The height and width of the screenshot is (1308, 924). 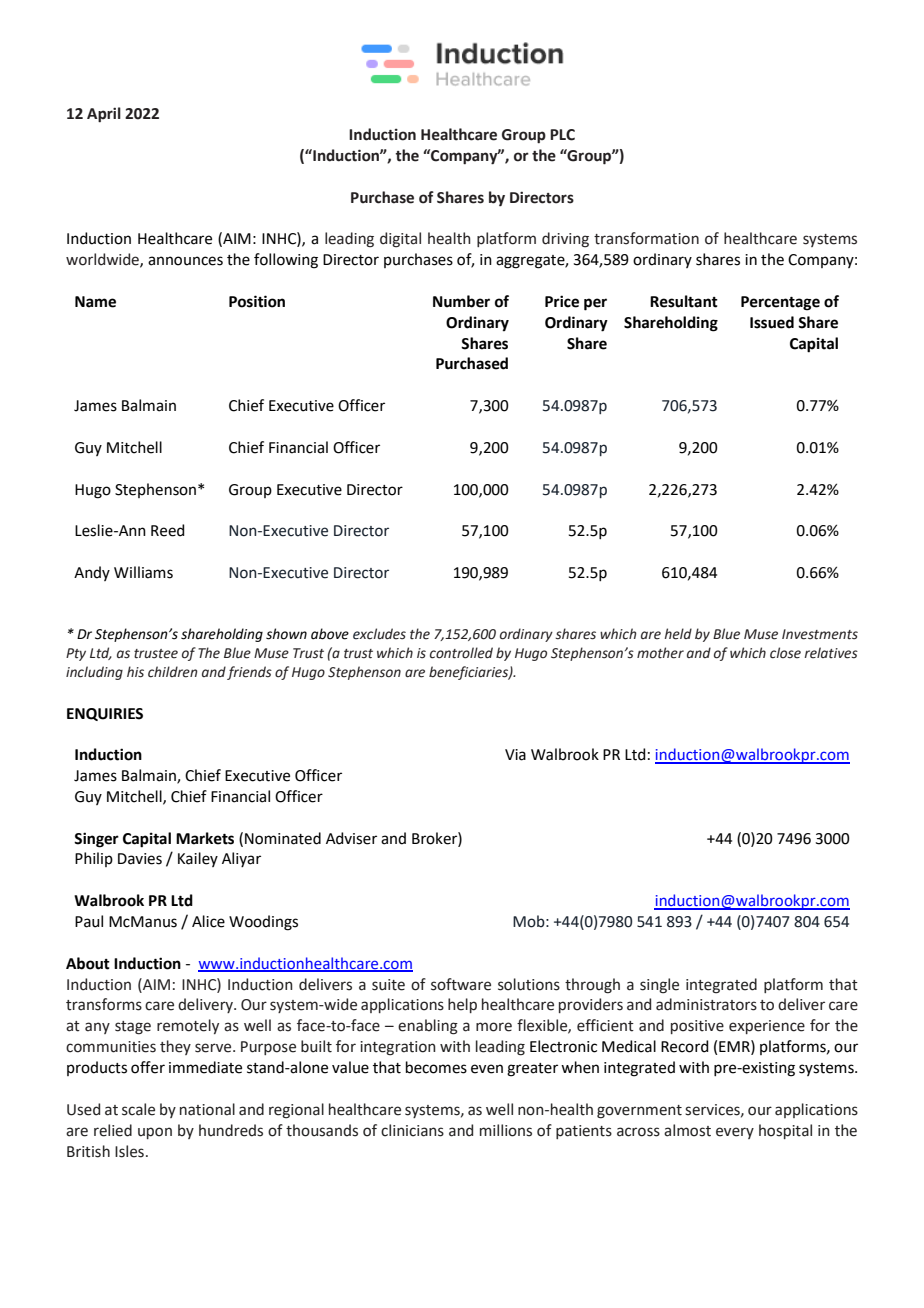 I want to click on controlled, so click(x=461, y=653).
